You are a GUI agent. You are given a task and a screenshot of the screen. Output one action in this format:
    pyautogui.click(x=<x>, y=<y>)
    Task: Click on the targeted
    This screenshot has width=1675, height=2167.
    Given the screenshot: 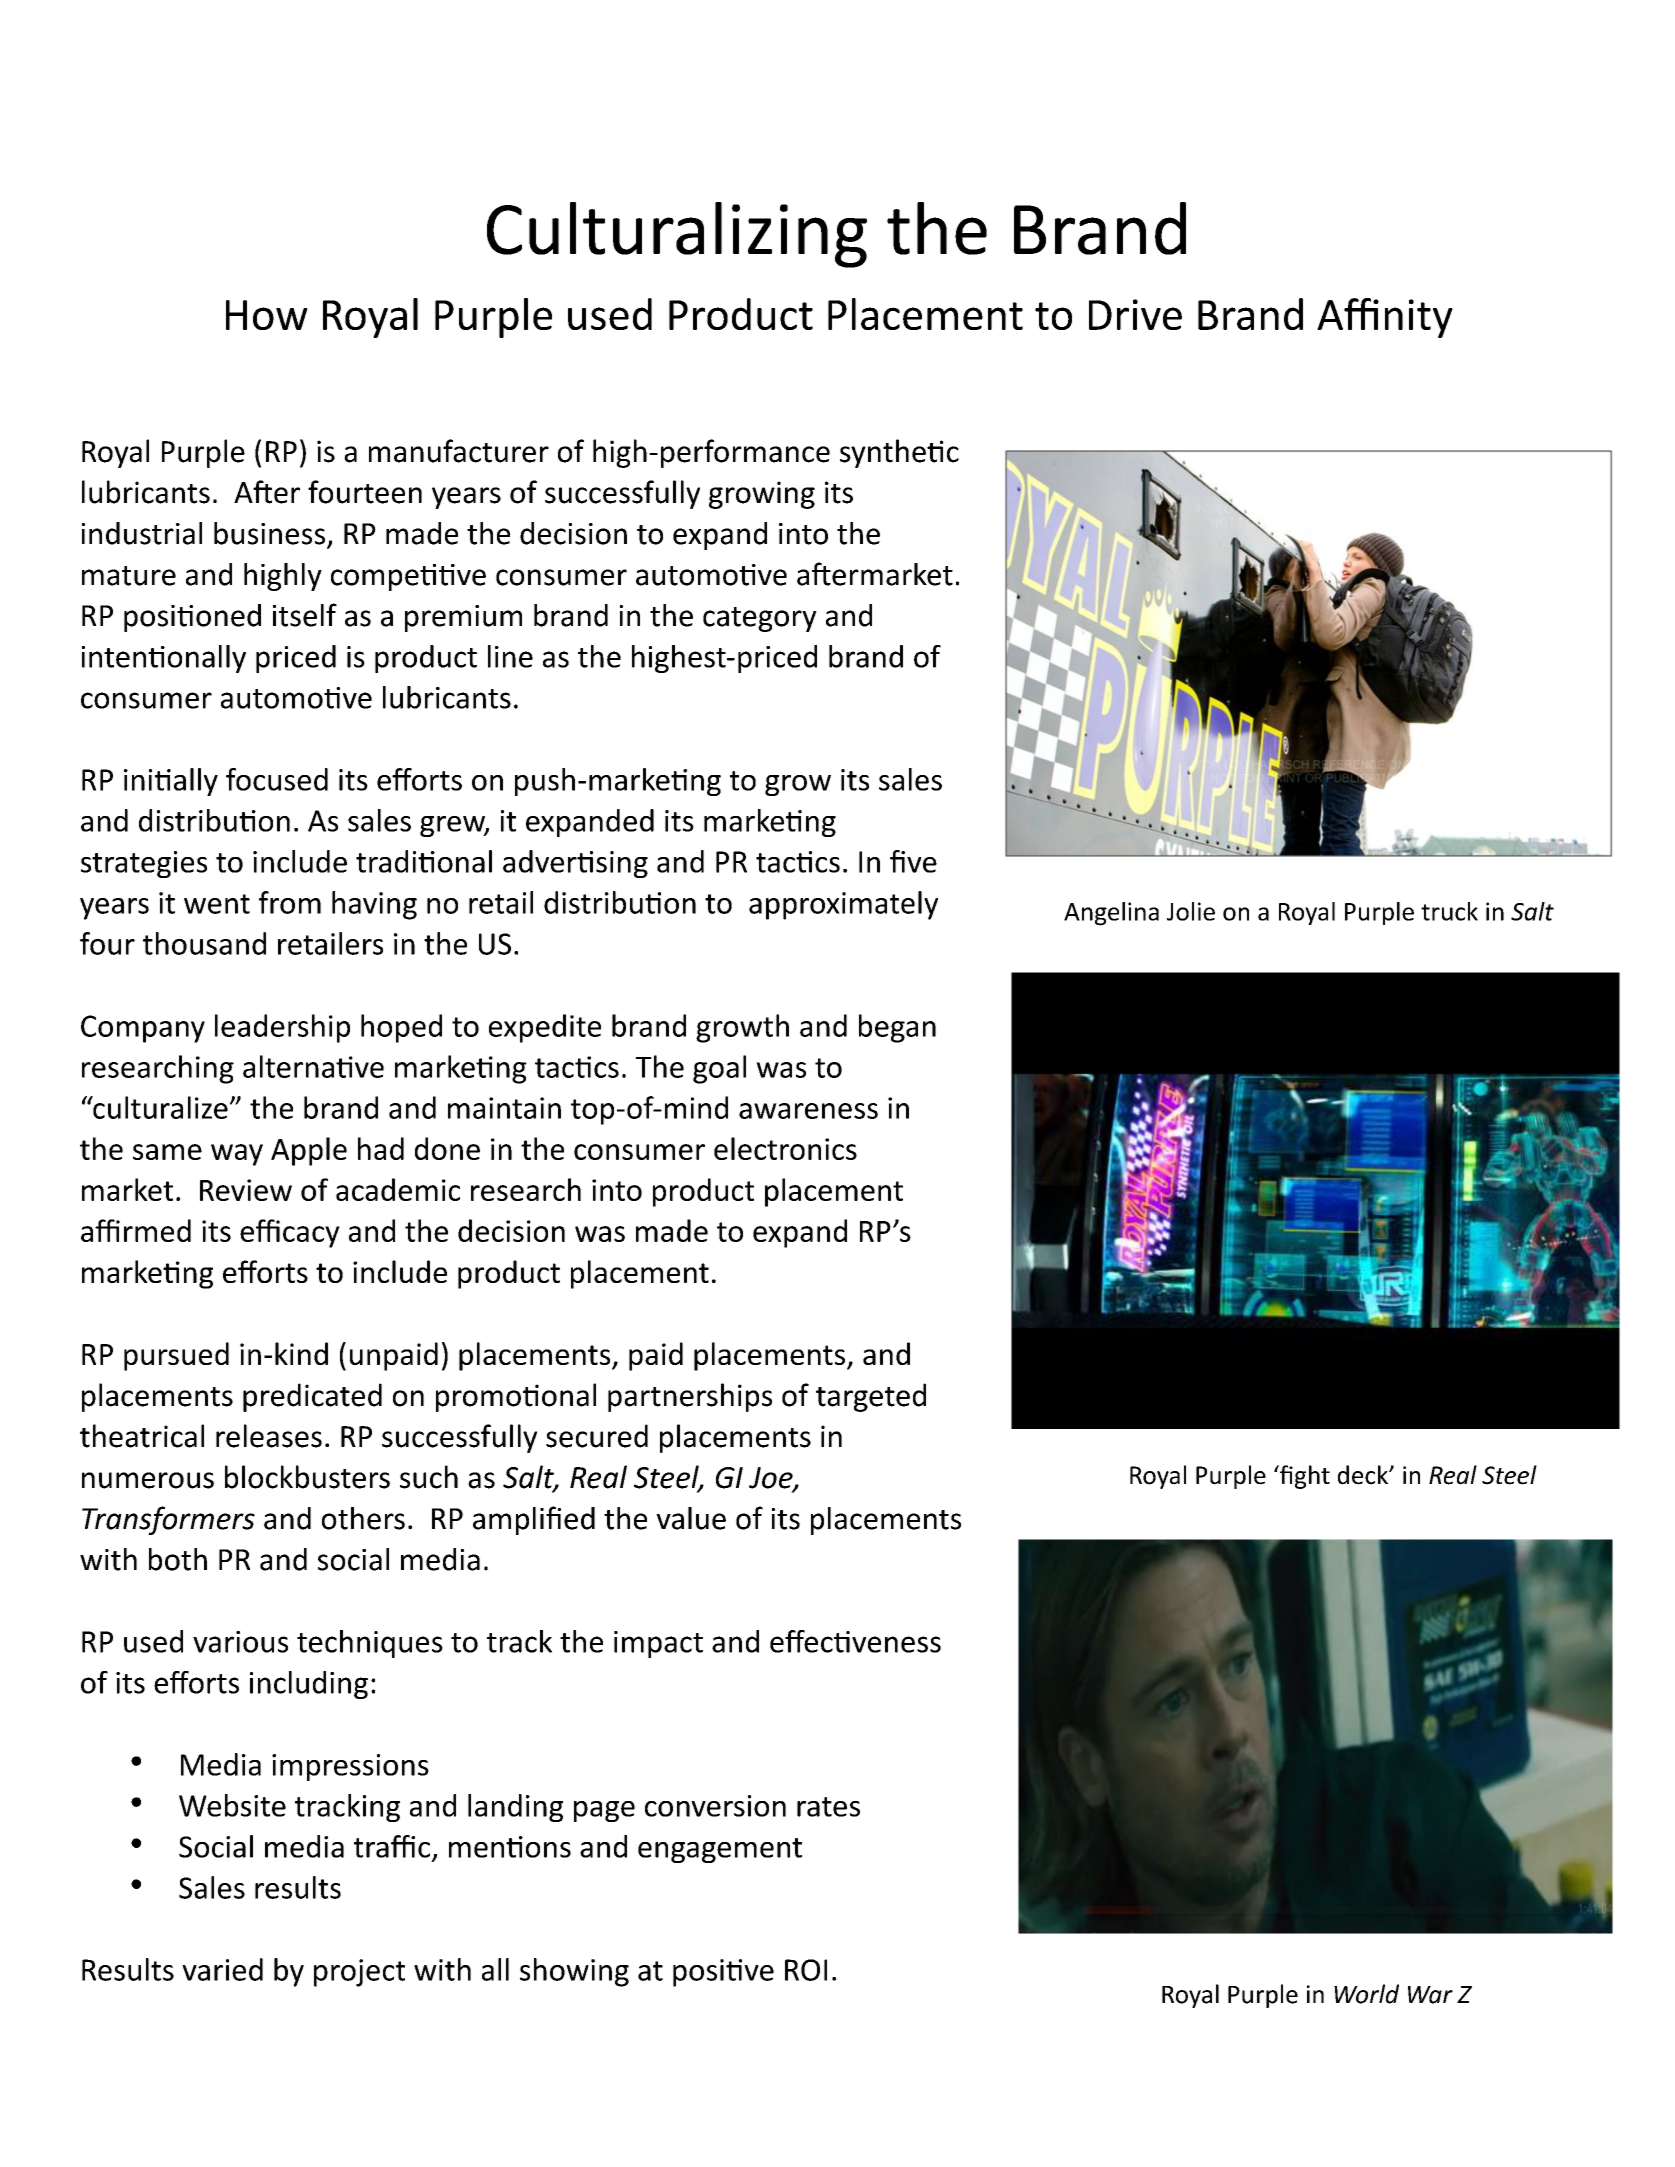 What is the action you would take?
    pyautogui.click(x=871, y=1397)
